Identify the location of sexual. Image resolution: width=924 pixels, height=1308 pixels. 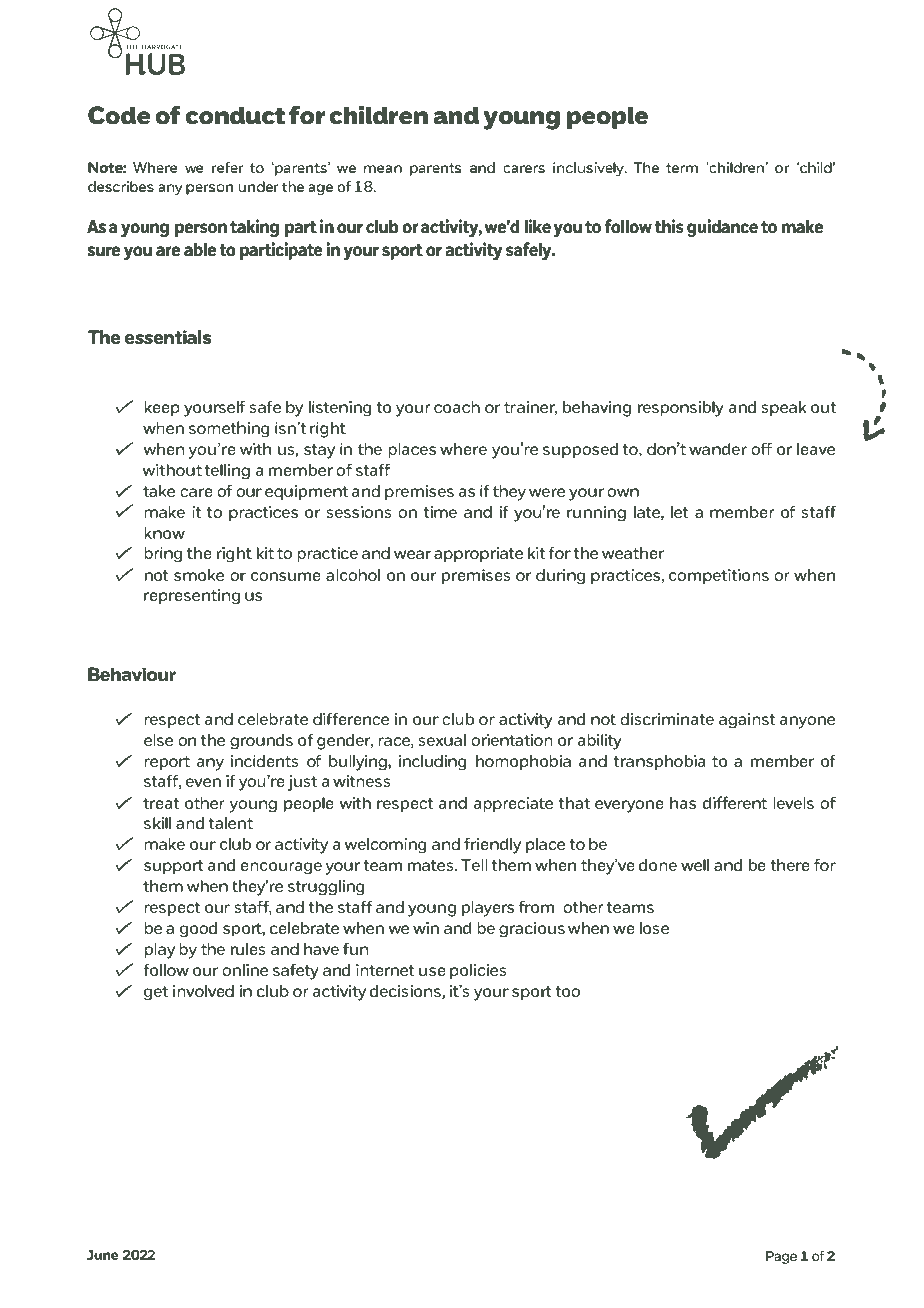
(442, 740).
